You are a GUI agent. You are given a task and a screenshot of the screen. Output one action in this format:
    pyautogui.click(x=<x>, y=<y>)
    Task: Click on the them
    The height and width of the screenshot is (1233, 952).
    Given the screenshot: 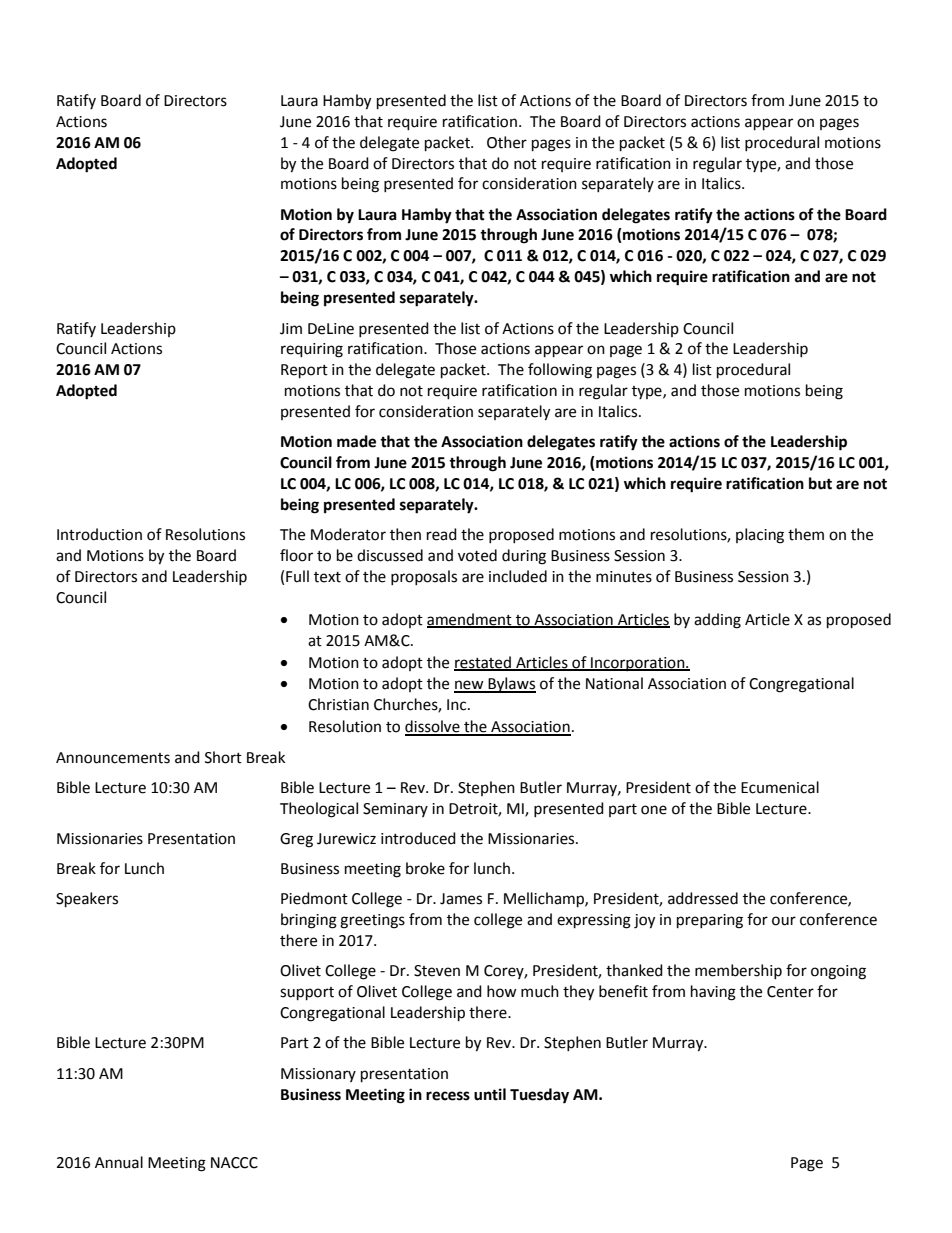 What is the action you would take?
    pyautogui.click(x=806, y=534)
